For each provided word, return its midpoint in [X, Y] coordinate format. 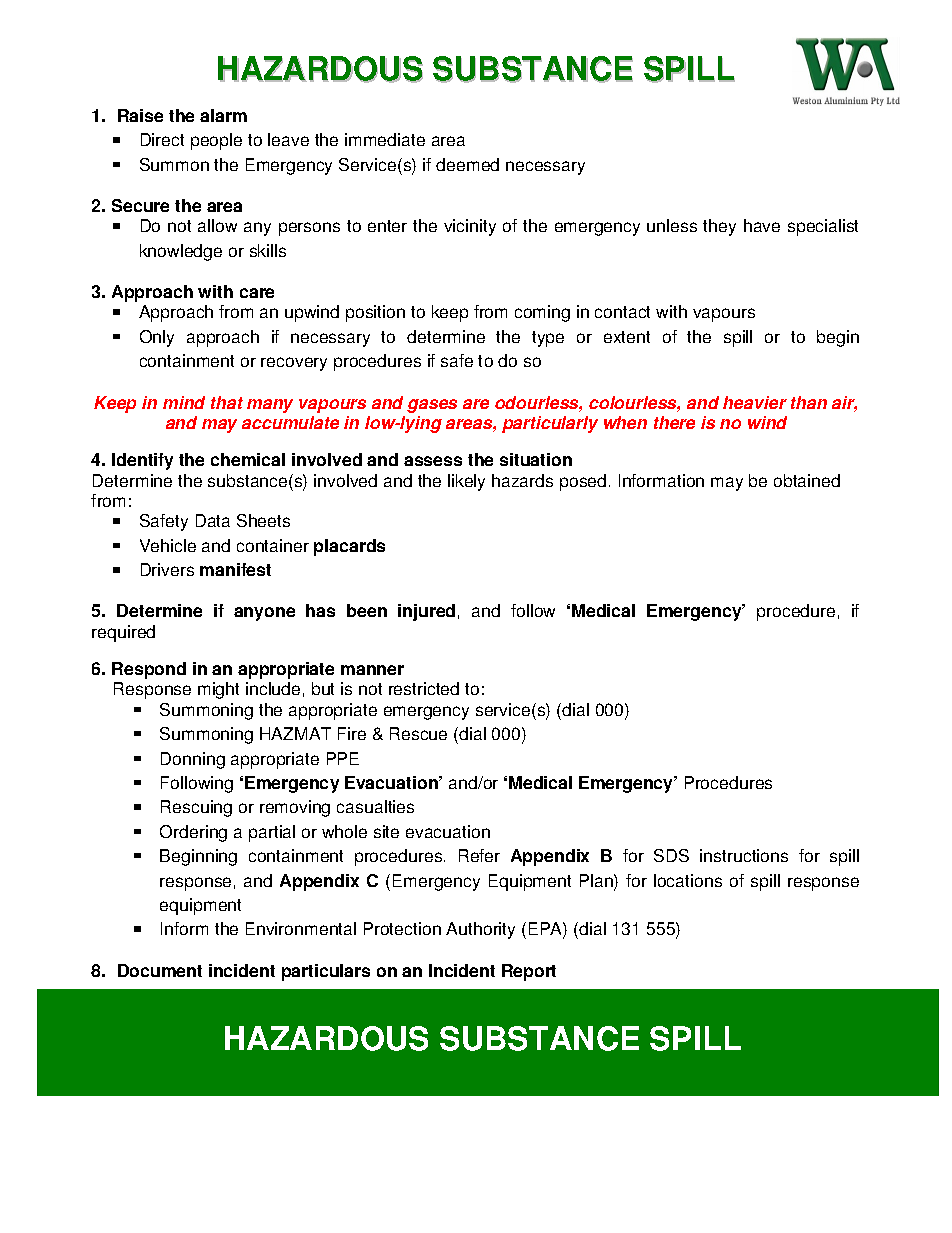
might [218, 690]
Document [160, 970]
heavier [755, 402]
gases [432, 406]
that [227, 402]
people [216, 141]
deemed [467, 164]
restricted [424, 688]
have [762, 225]
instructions [744, 855]
